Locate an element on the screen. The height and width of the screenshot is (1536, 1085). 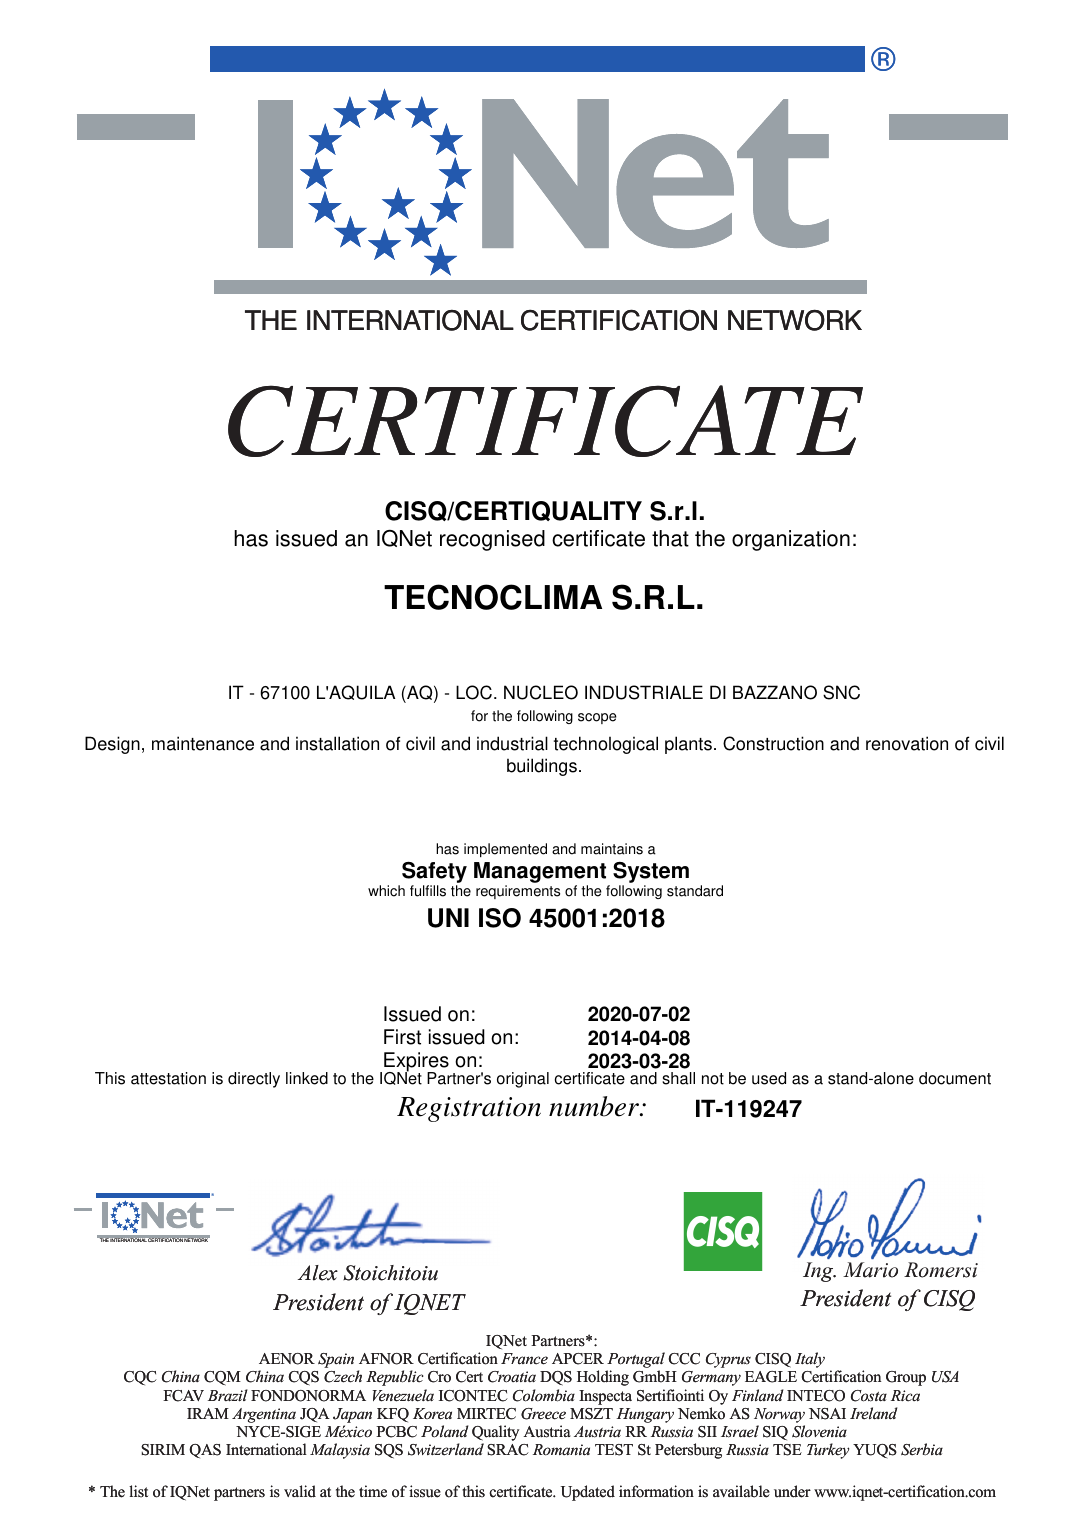
that is located at coordinates (670, 538).
